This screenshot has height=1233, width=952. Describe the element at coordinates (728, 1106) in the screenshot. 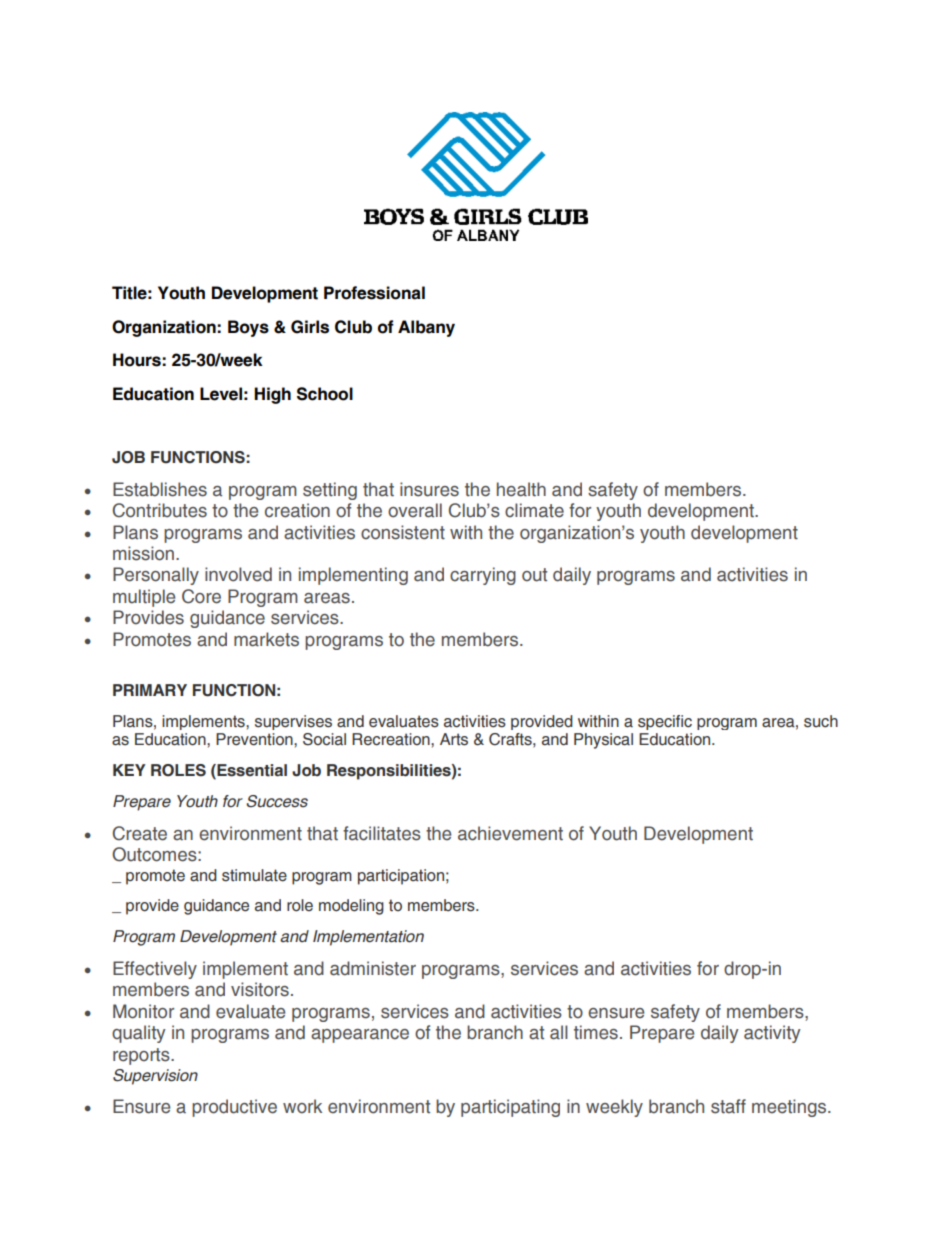

I see `staff` at that location.
